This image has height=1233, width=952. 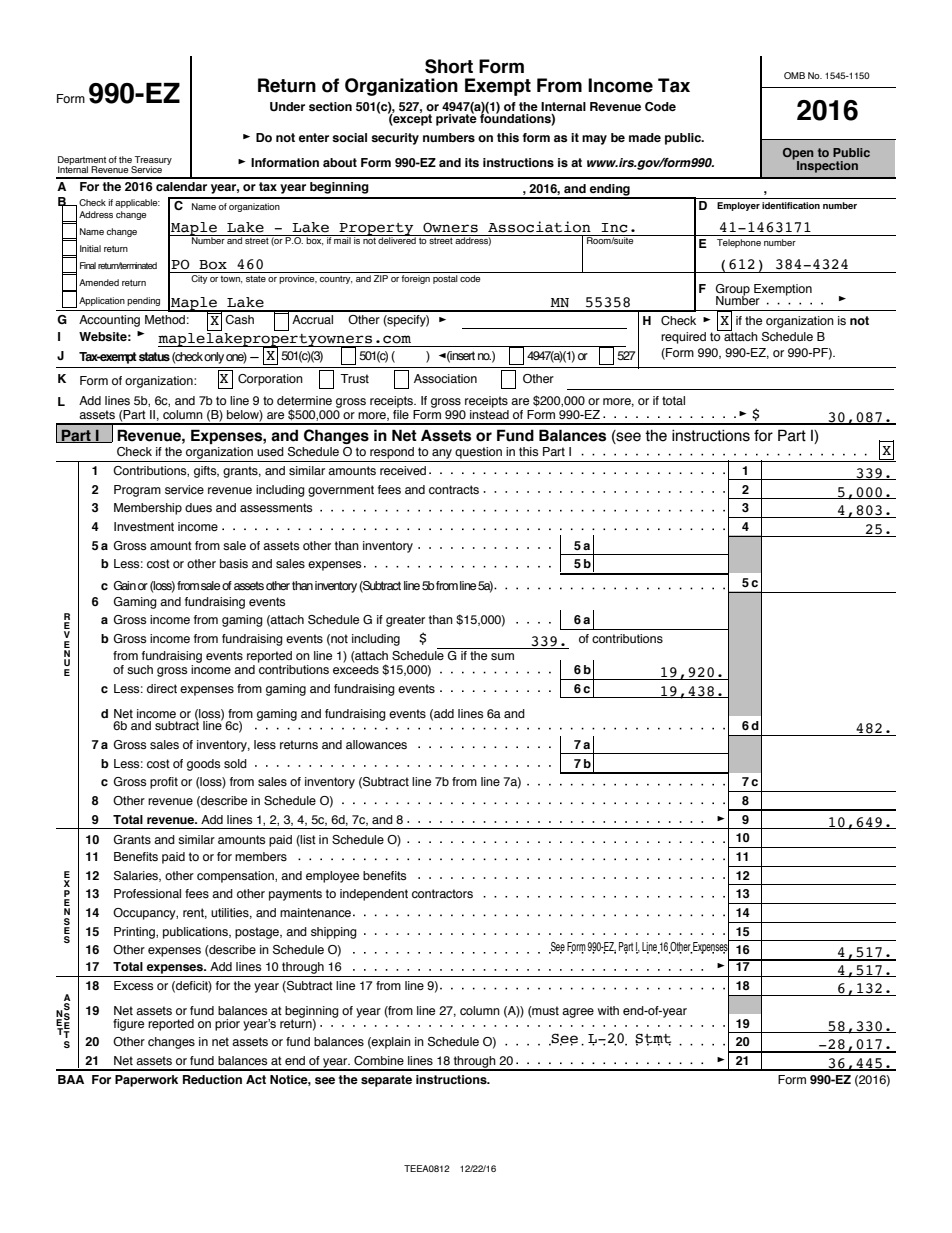 I want to click on Treasury, so click(x=152, y=162).
